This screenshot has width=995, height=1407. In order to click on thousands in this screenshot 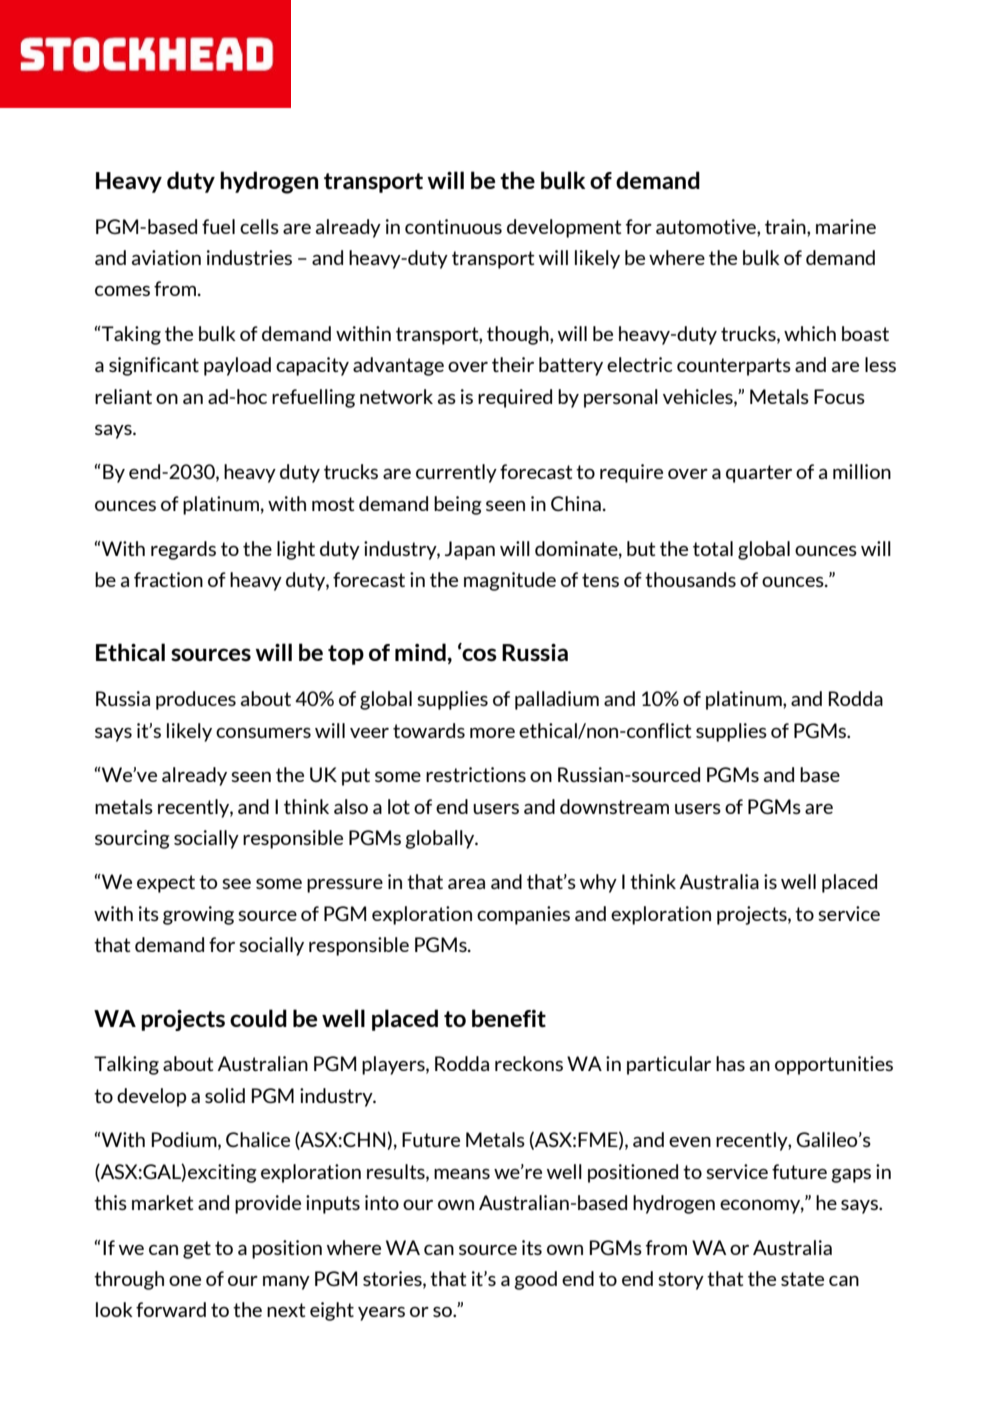, I will do `click(690, 579)`.
